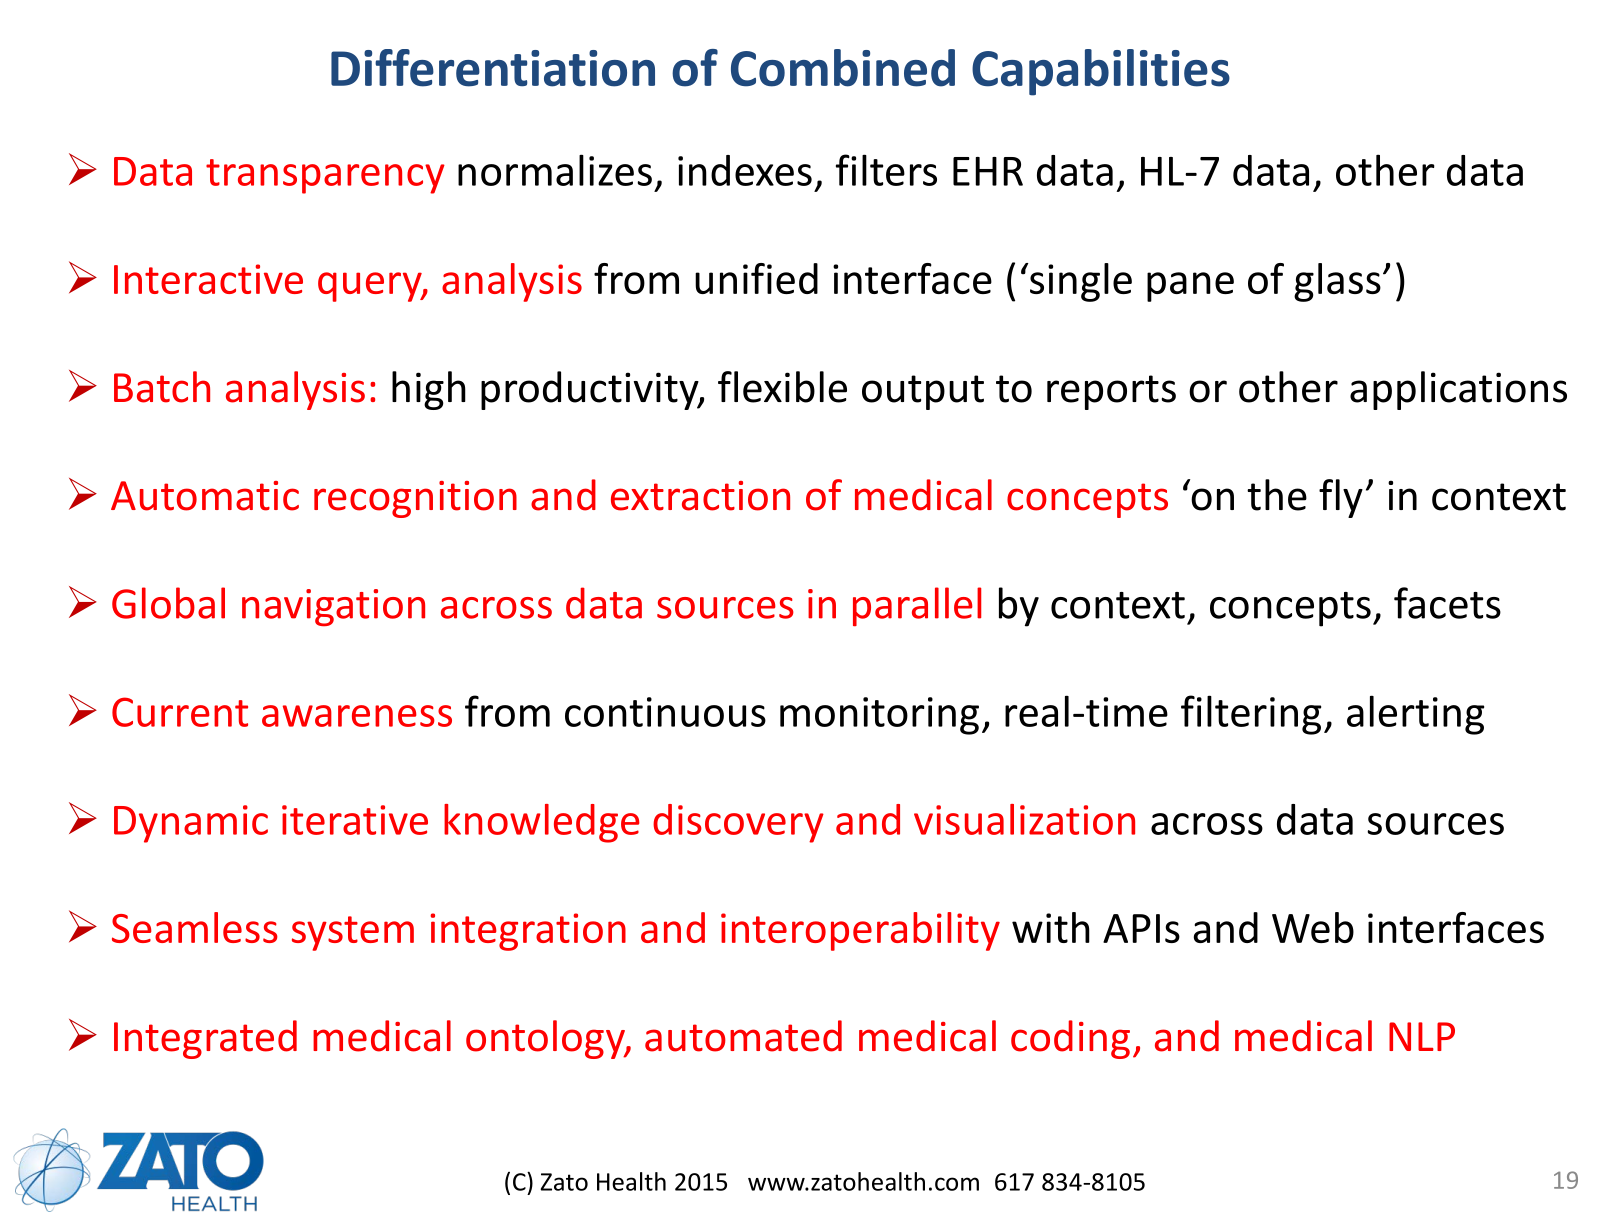 The height and width of the document is (1217, 1623). What do you see at coordinates (493, 68) in the document?
I see `Differentiation` at bounding box center [493, 68].
